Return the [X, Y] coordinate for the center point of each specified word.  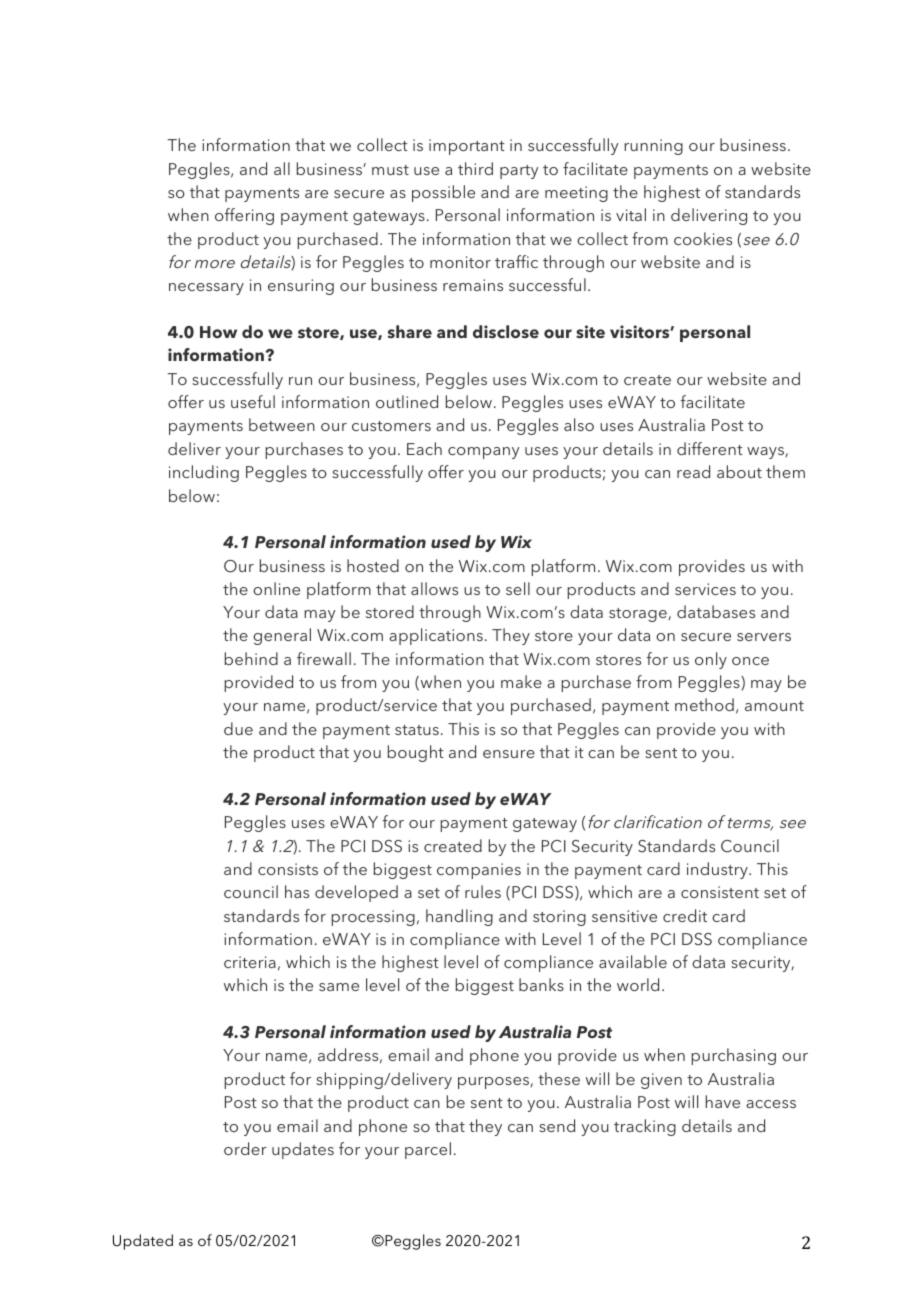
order [245, 1148]
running [653, 147]
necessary [206, 289]
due [238, 728]
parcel [428, 1150]
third [475, 168]
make [521, 681]
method [704, 704]
